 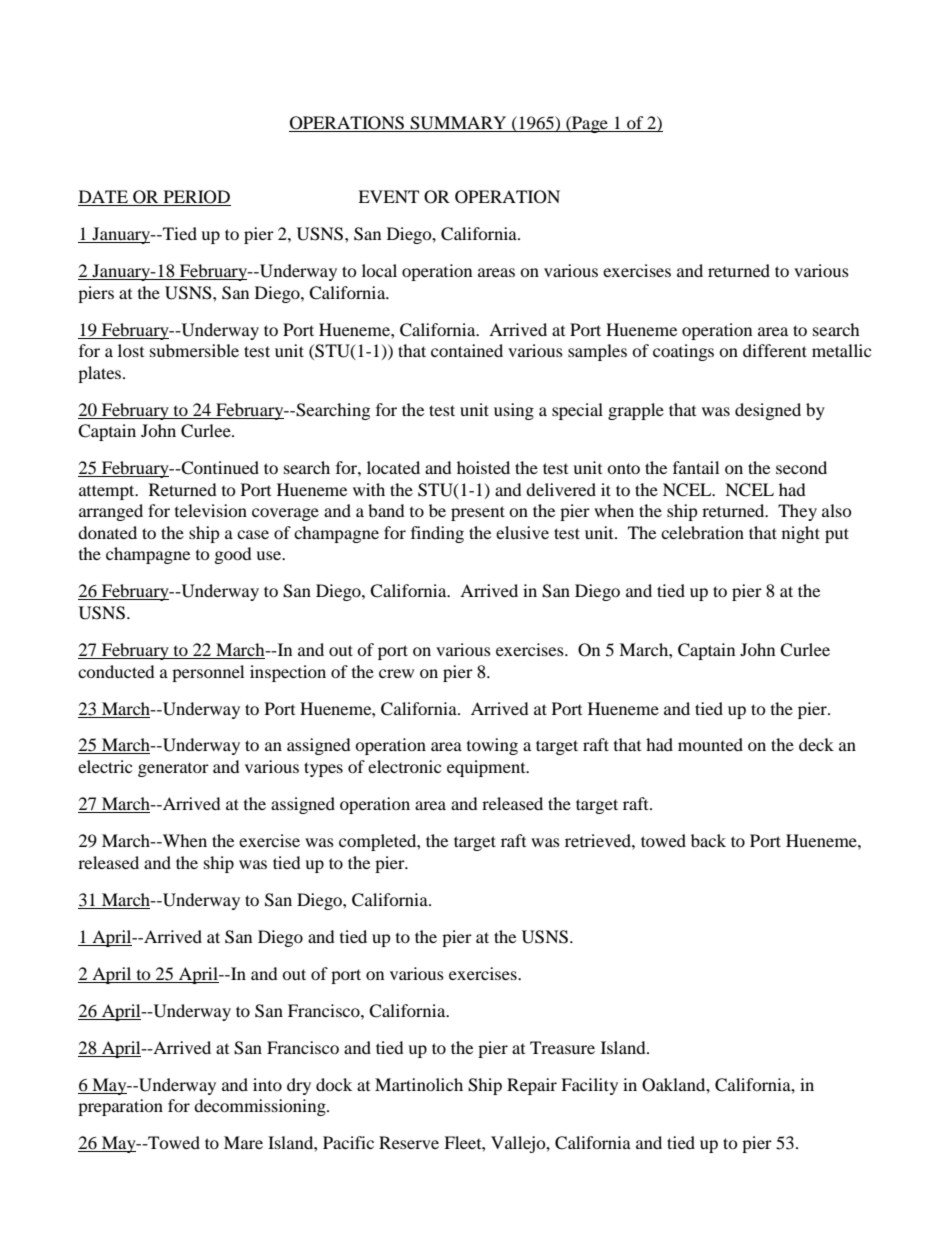 I want to click on SUMMARY, so click(x=458, y=124).
